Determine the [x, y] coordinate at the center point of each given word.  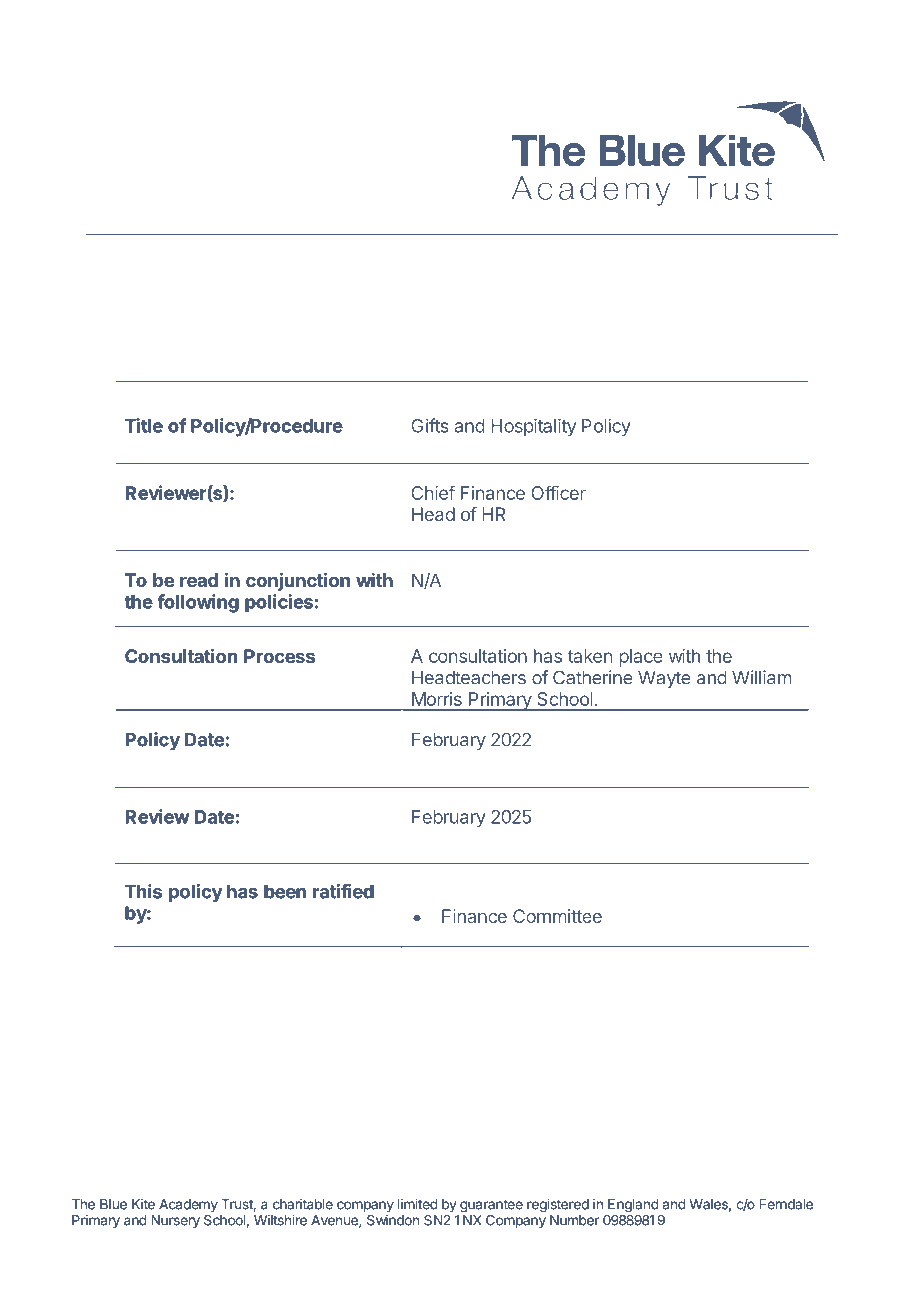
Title [144, 425]
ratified [343, 891]
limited [418, 1204]
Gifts [430, 425]
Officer [558, 492]
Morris [437, 699]
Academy [188, 1205]
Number [574, 1220]
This [143, 891]
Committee [557, 916]
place [640, 658]
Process [279, 656]
